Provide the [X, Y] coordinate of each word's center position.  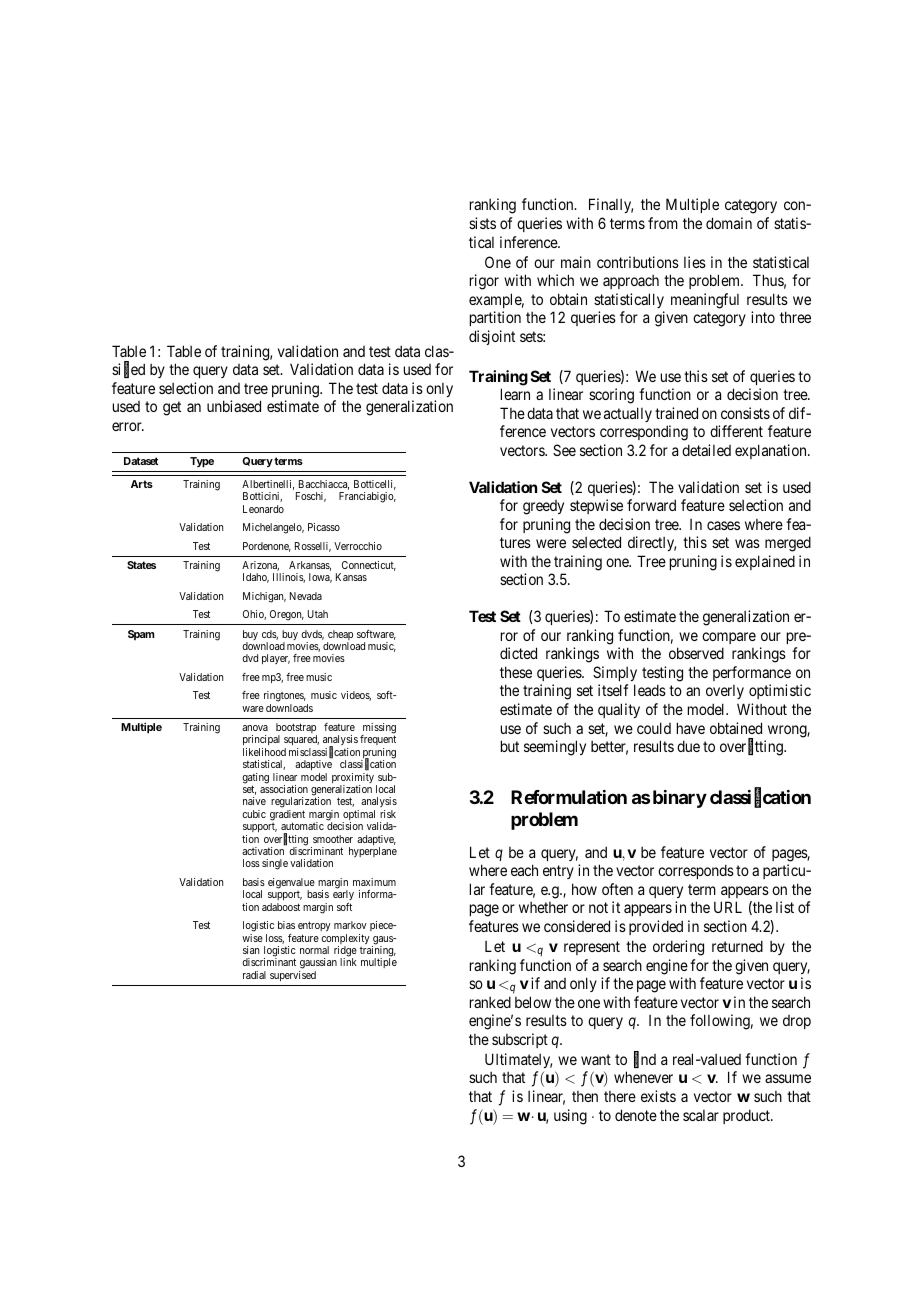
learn [515, 394]
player [276, 659]
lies [695, 262]
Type [202, 462]
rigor [484, 282]
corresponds [696, 871]
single [275, 864]
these [516, 672]
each [524, 870]
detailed [706, 450]
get [172, 408]
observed [696, 653]
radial [254, 975]
